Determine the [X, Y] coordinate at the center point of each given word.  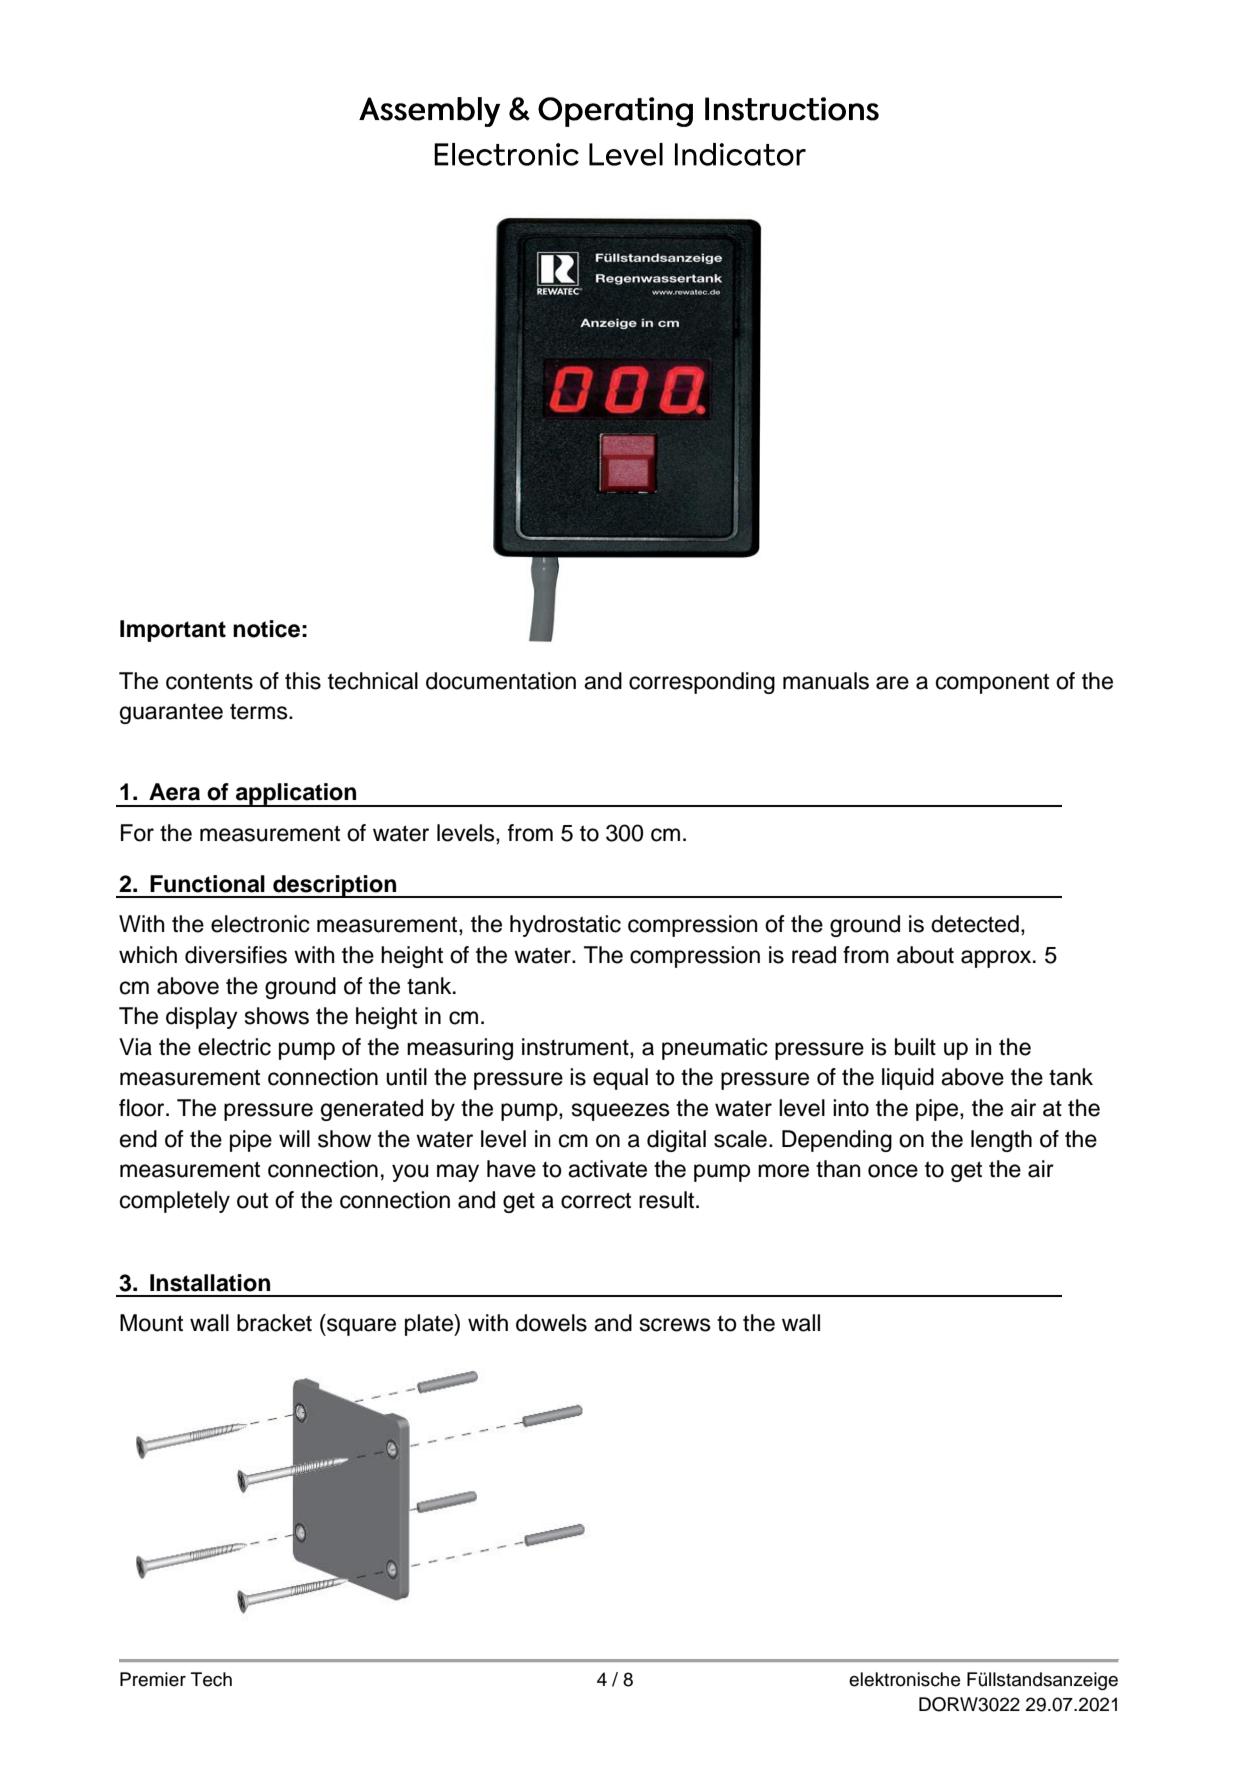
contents [209, 681]
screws [675, 1325]
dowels [551, 1323]
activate [607, 1169]
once [893, 1171]
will [294, 1138]
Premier [153, 1679]
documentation [501, 681]
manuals [826, 681]
